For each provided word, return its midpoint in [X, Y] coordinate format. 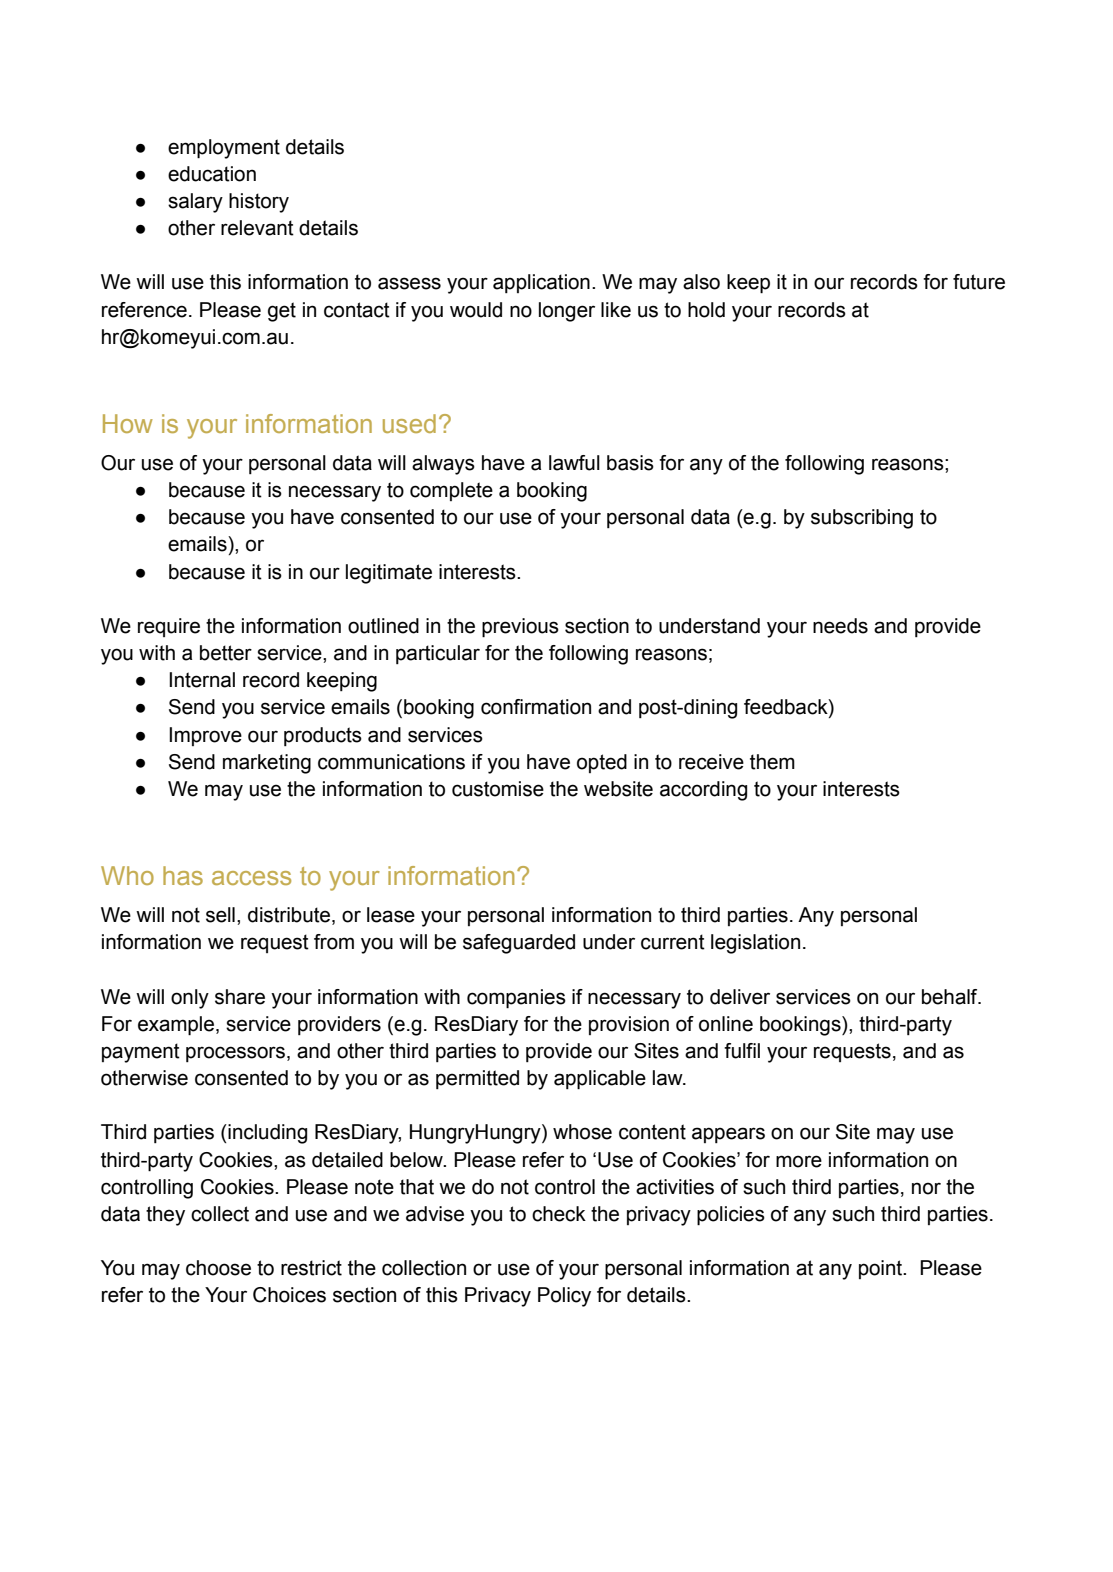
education [212, 174]
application [541, 283]
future [979, 282]
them [772, 762]
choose [218, 1268]
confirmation [536, 707]
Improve [205, 736]
